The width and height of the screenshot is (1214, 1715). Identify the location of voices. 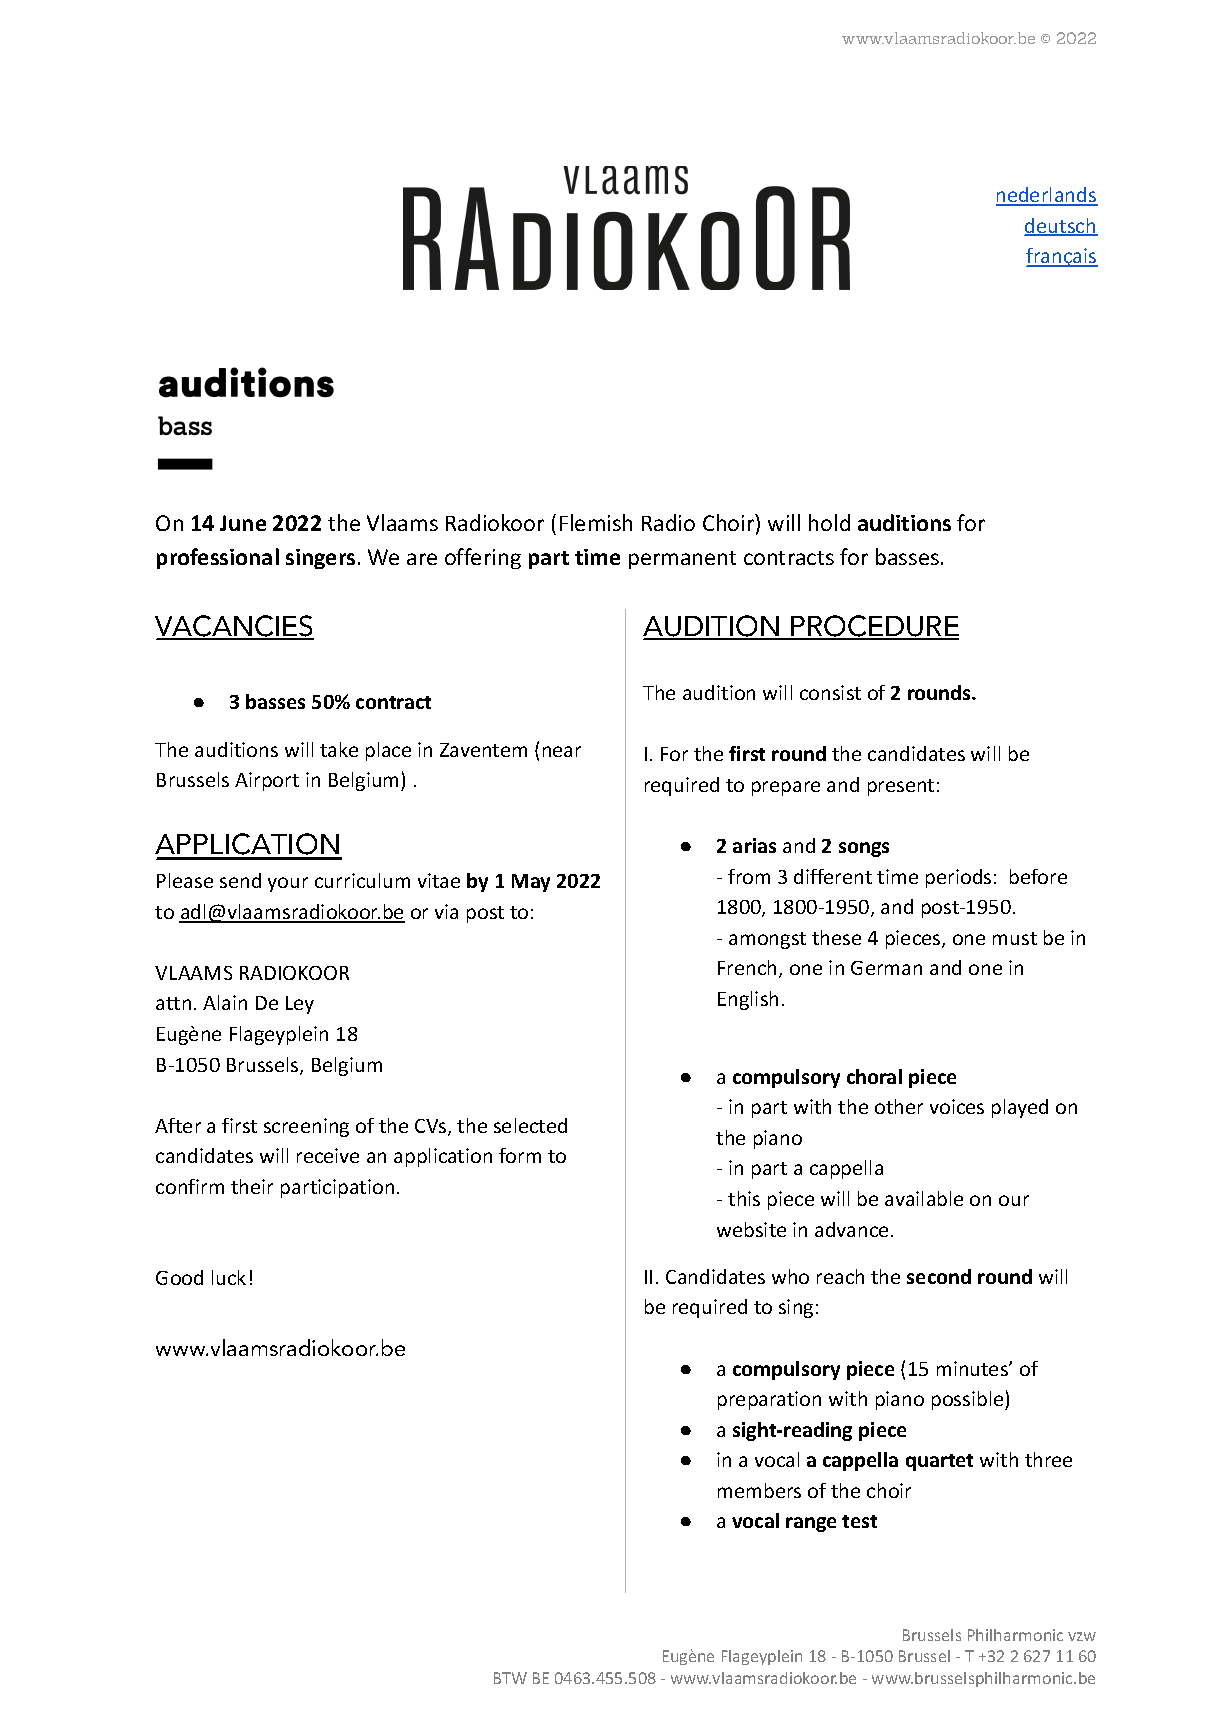
(957, 1106).
